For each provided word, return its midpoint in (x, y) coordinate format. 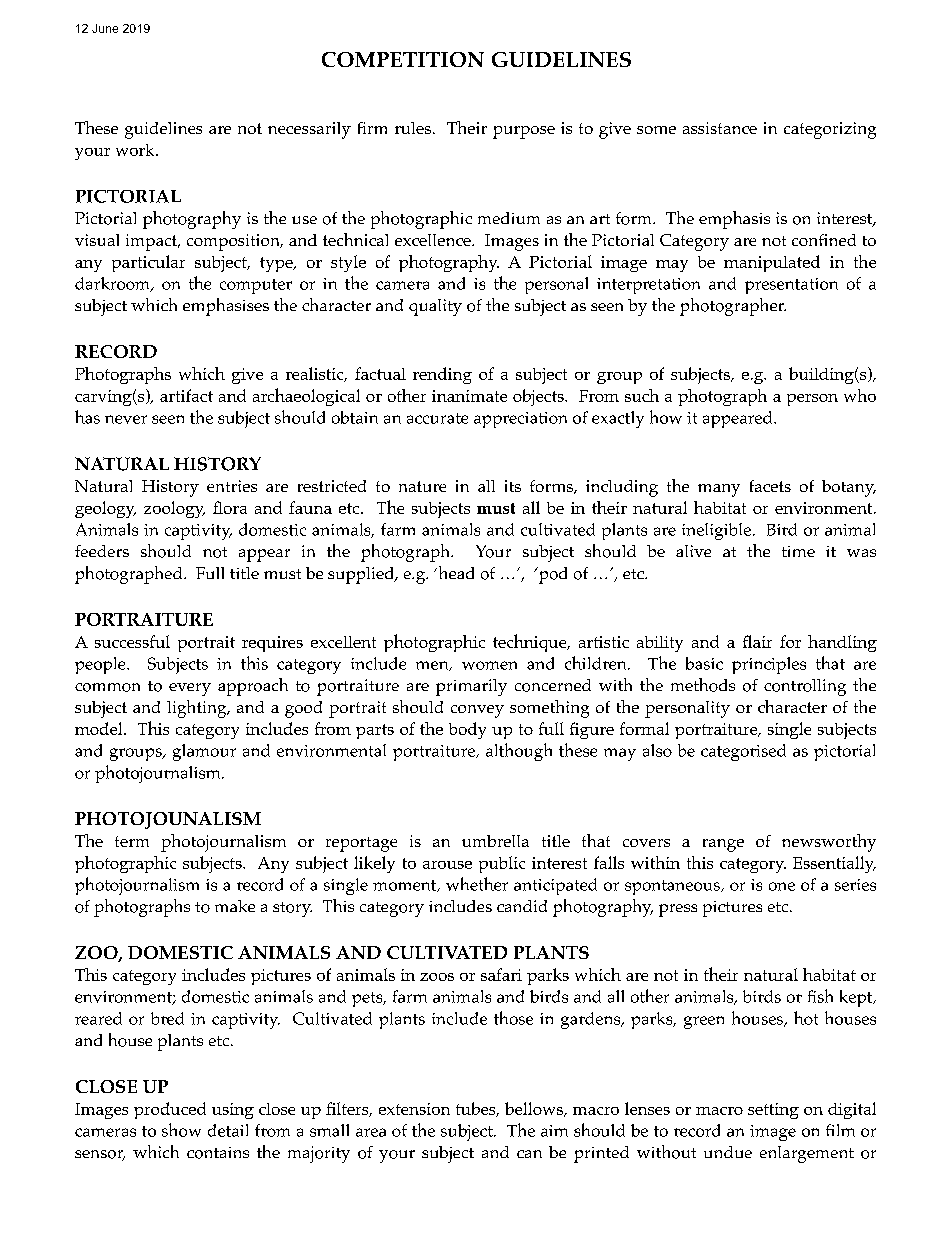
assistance (720, 128)
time (798, 551)
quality (435, 307)
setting (773, 1111)
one (782, 886)
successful (132, 641)
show (181, 1130)
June (105, 28)
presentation (791, 286)
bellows (535, 1109)
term (132, 841)
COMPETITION (403, 59)
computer (256, 286)
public (502, 864)
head (455, 572)
